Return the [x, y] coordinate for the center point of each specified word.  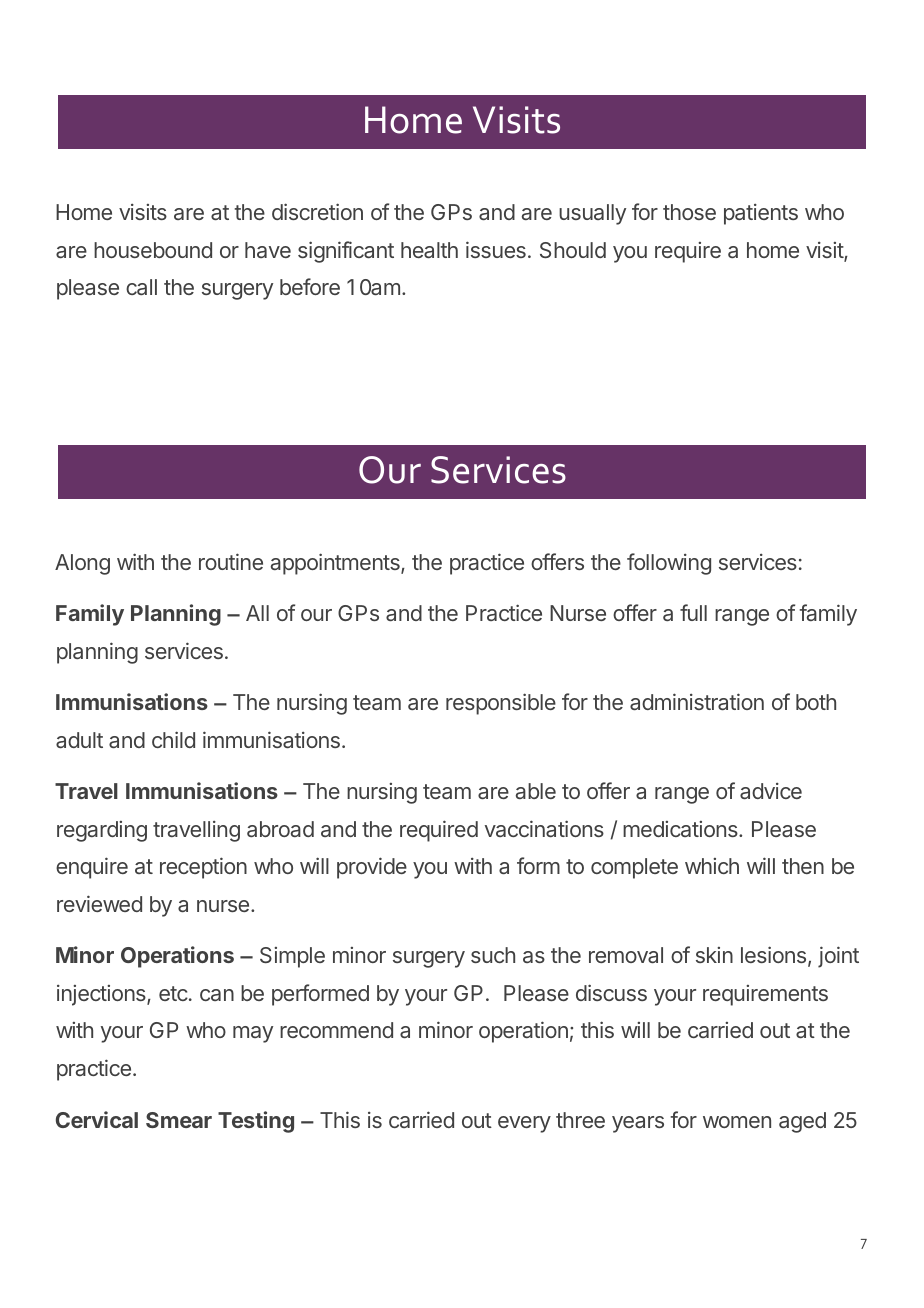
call [141, 287]
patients [761, 214]
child [173, 739]
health [429, 250]
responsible [501, 704]
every [524, 1124]
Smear [179, 1120]
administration [697, 701]
